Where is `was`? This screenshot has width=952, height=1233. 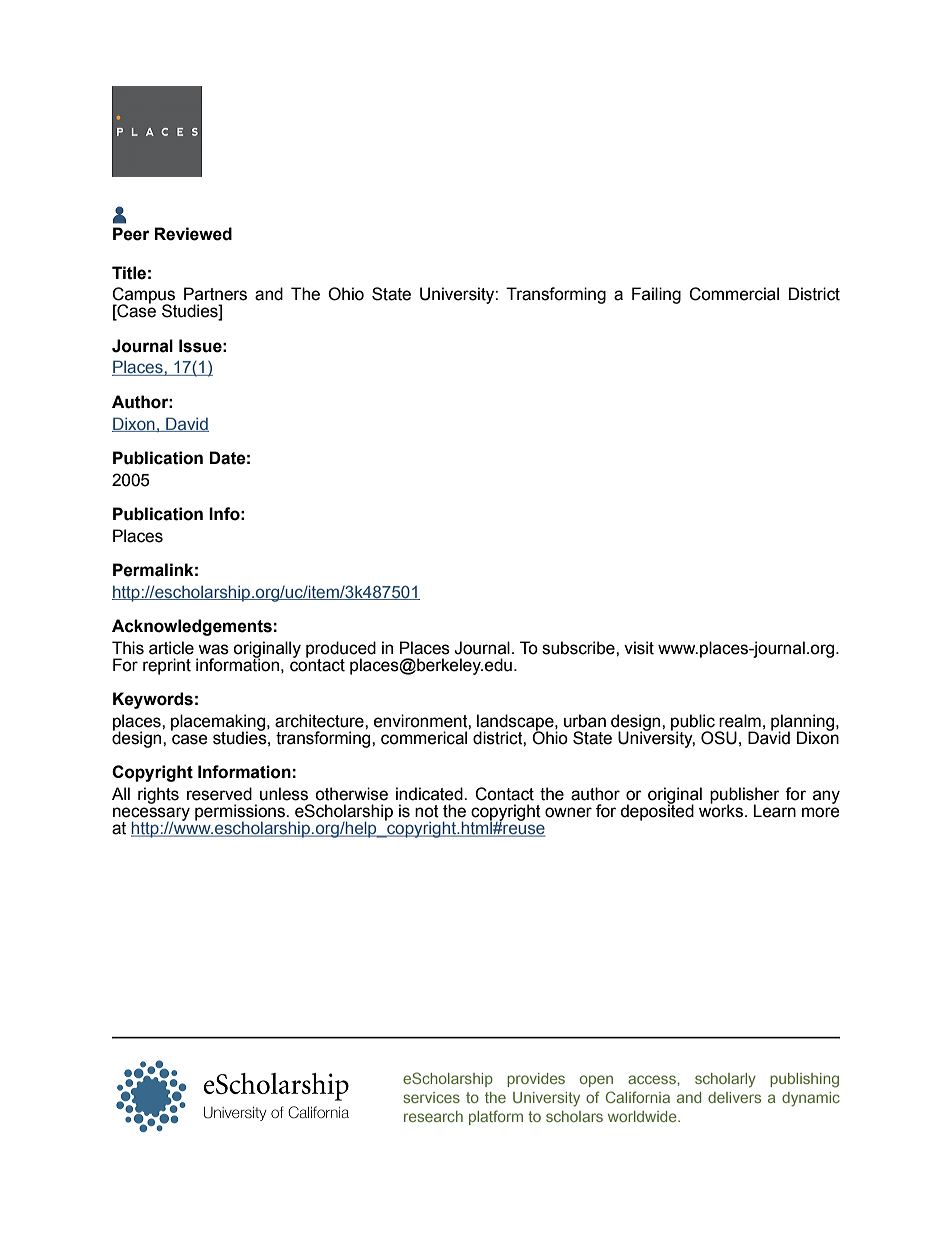 was is located at coordinates (213, 649).
